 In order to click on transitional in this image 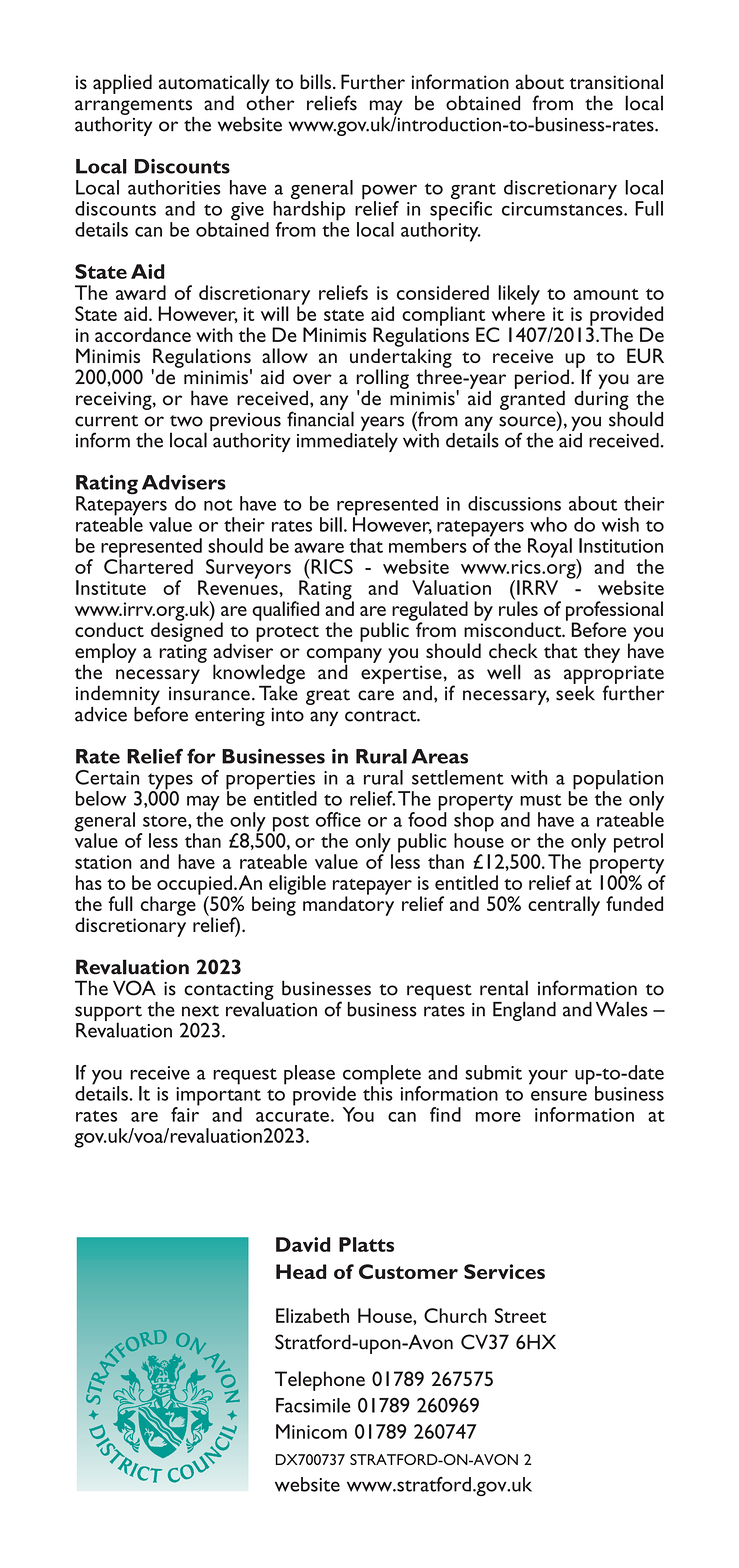, I will do `click(616, 82)`.
